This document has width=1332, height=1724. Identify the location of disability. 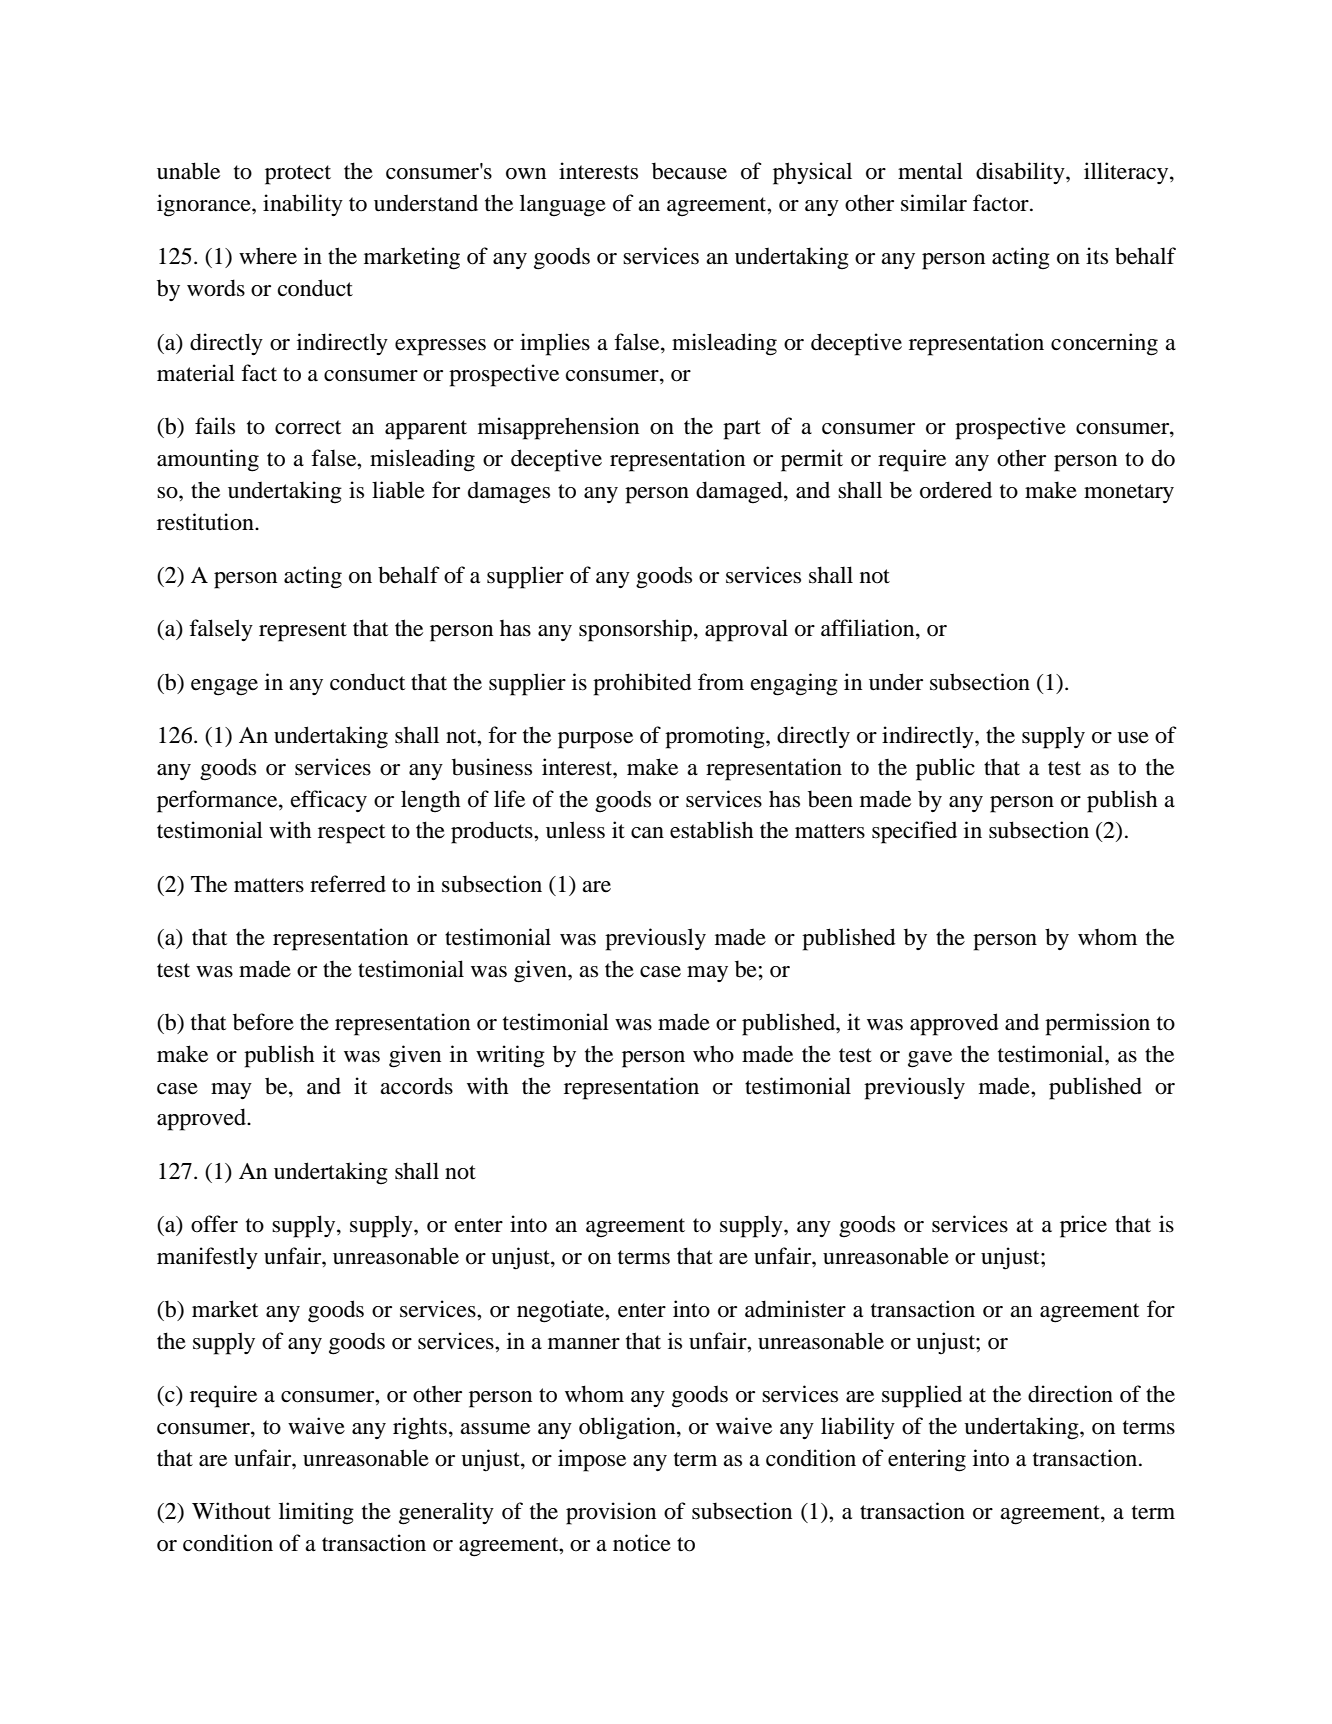
(1021, 173).
